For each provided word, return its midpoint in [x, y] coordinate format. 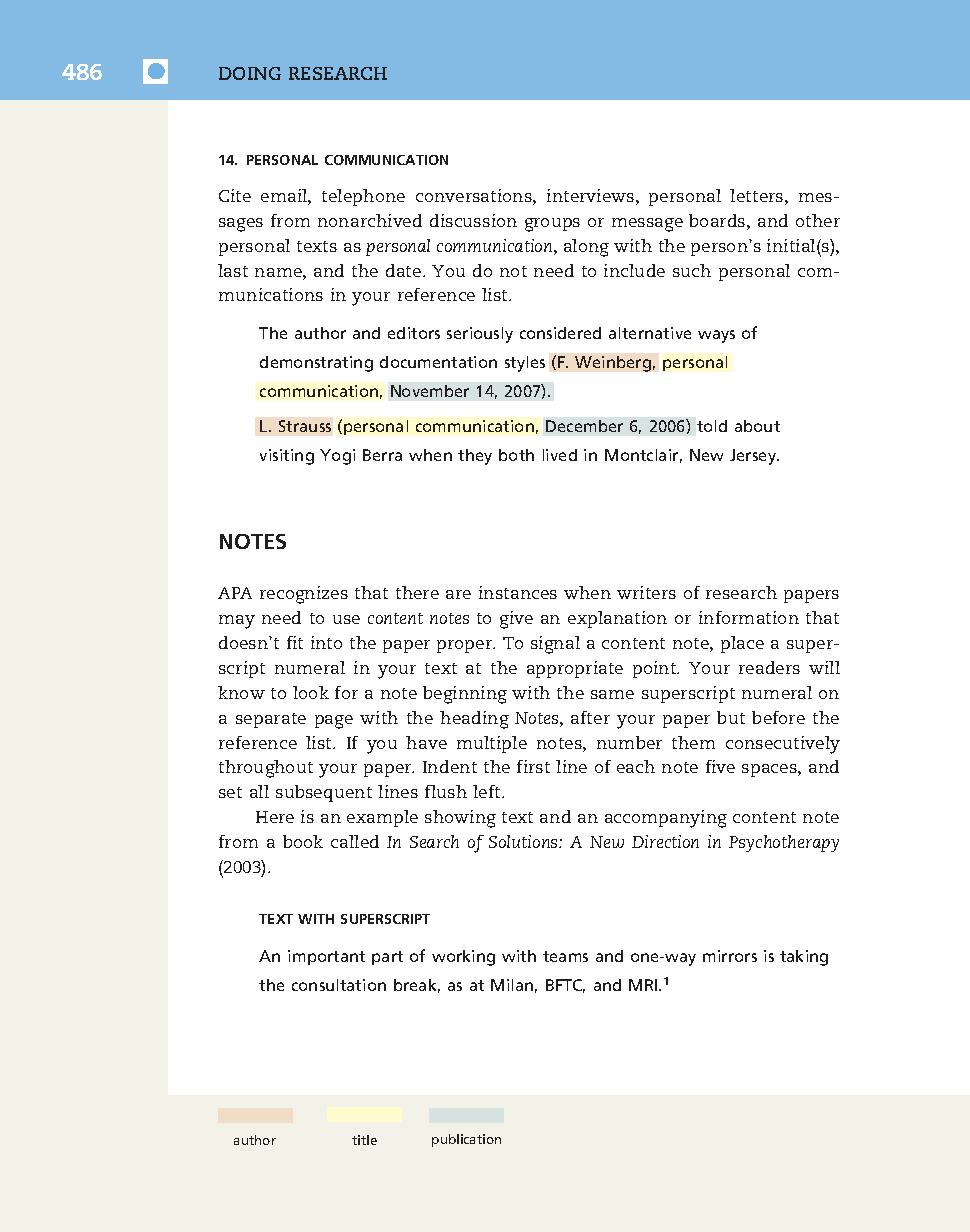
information [749, 617]
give [516, 620]
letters [756, 195]
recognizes [304, 595]
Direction [665, 841]
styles [525, 364]
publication [466, 1140]
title [364, 1140]
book [303, 841]
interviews [590, 195]
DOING [250, 73]
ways [716, 336]
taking [804, 958]
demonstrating [316, 364]
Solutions [524, 841]
